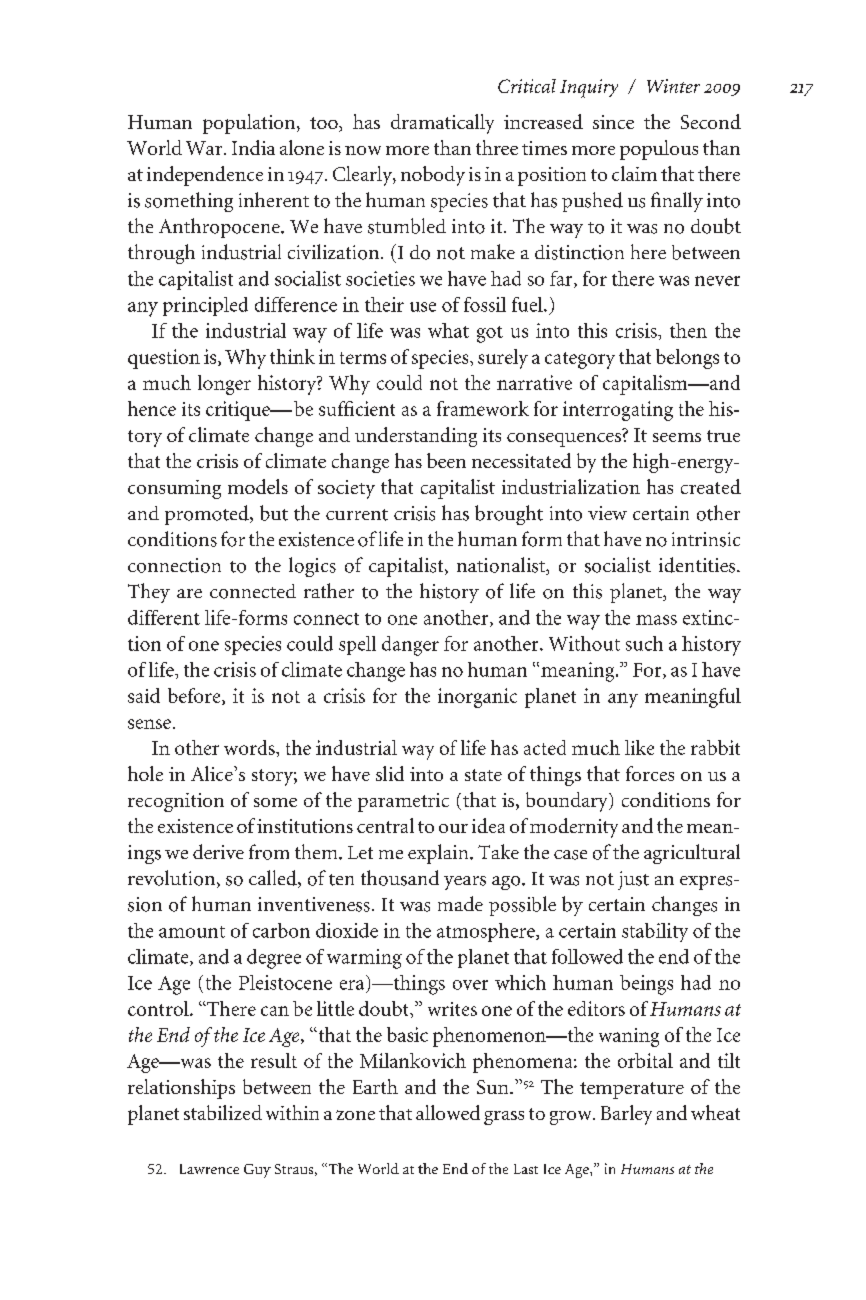  What do you see at coordinates (626, 1115) in the screenshot?
I see `Barley` at bounding box center [626, 1115].
